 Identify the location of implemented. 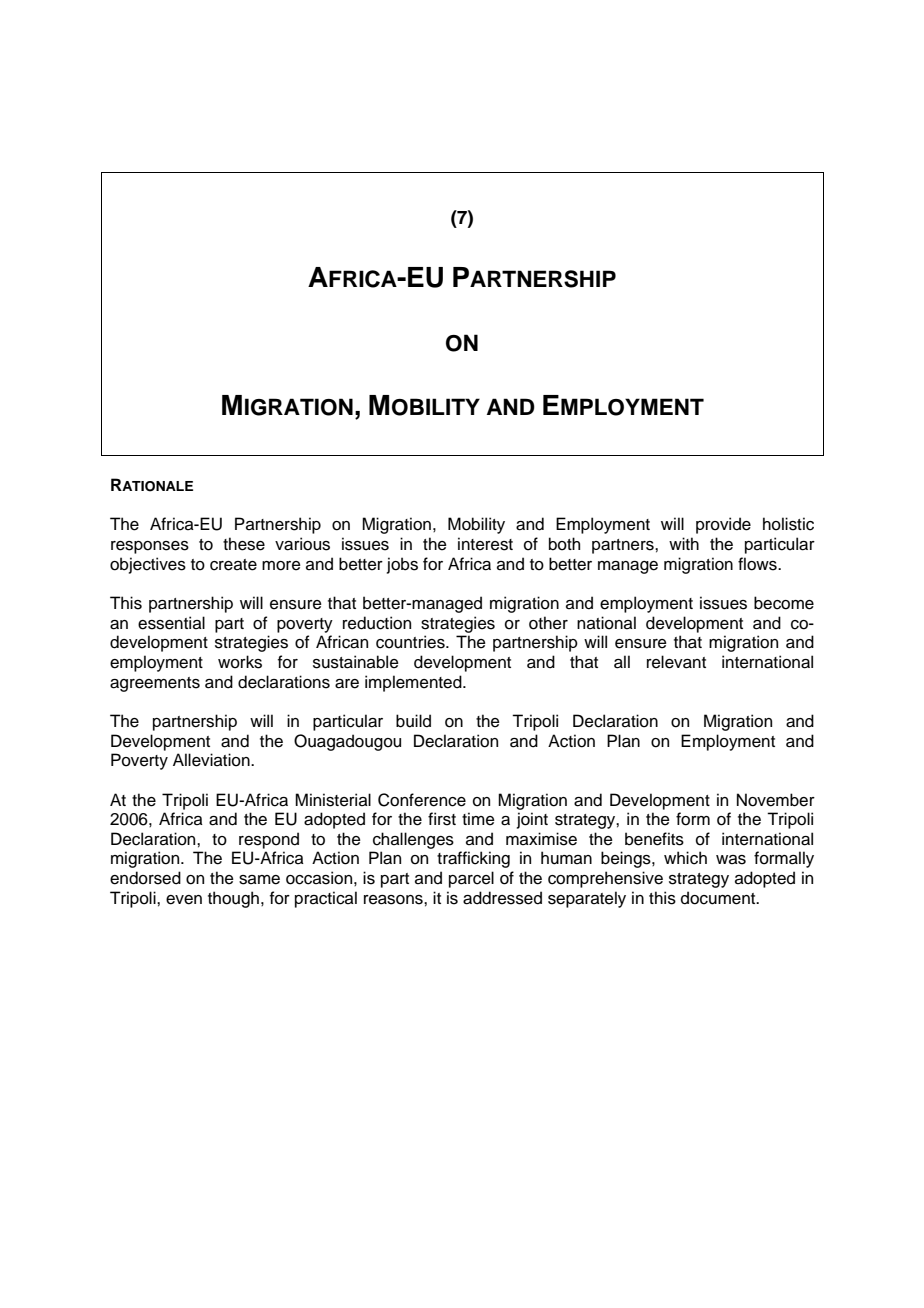
(414, 683).
